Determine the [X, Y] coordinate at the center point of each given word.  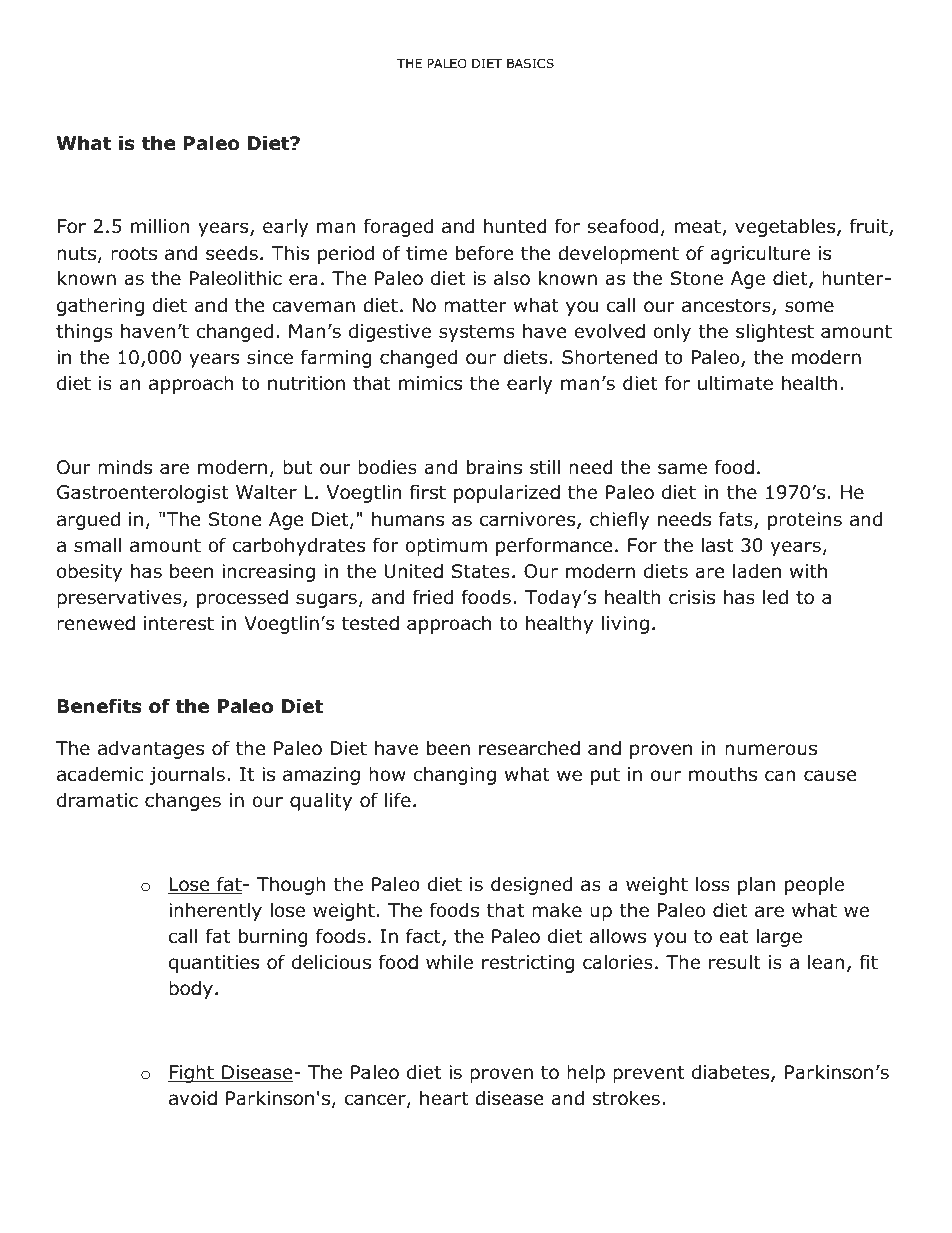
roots [134, 254]
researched [529, 748]
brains [494, 467]
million [160, 226]
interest [179, 623]
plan [756, 886]
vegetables [786, 227]
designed [531, 885]
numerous [771, 750]
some [809, 307]
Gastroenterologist [143, 493]
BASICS [530, 63]
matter [475, 306]
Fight [192, 1073]
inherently [215, 911]
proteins [805, 521]
